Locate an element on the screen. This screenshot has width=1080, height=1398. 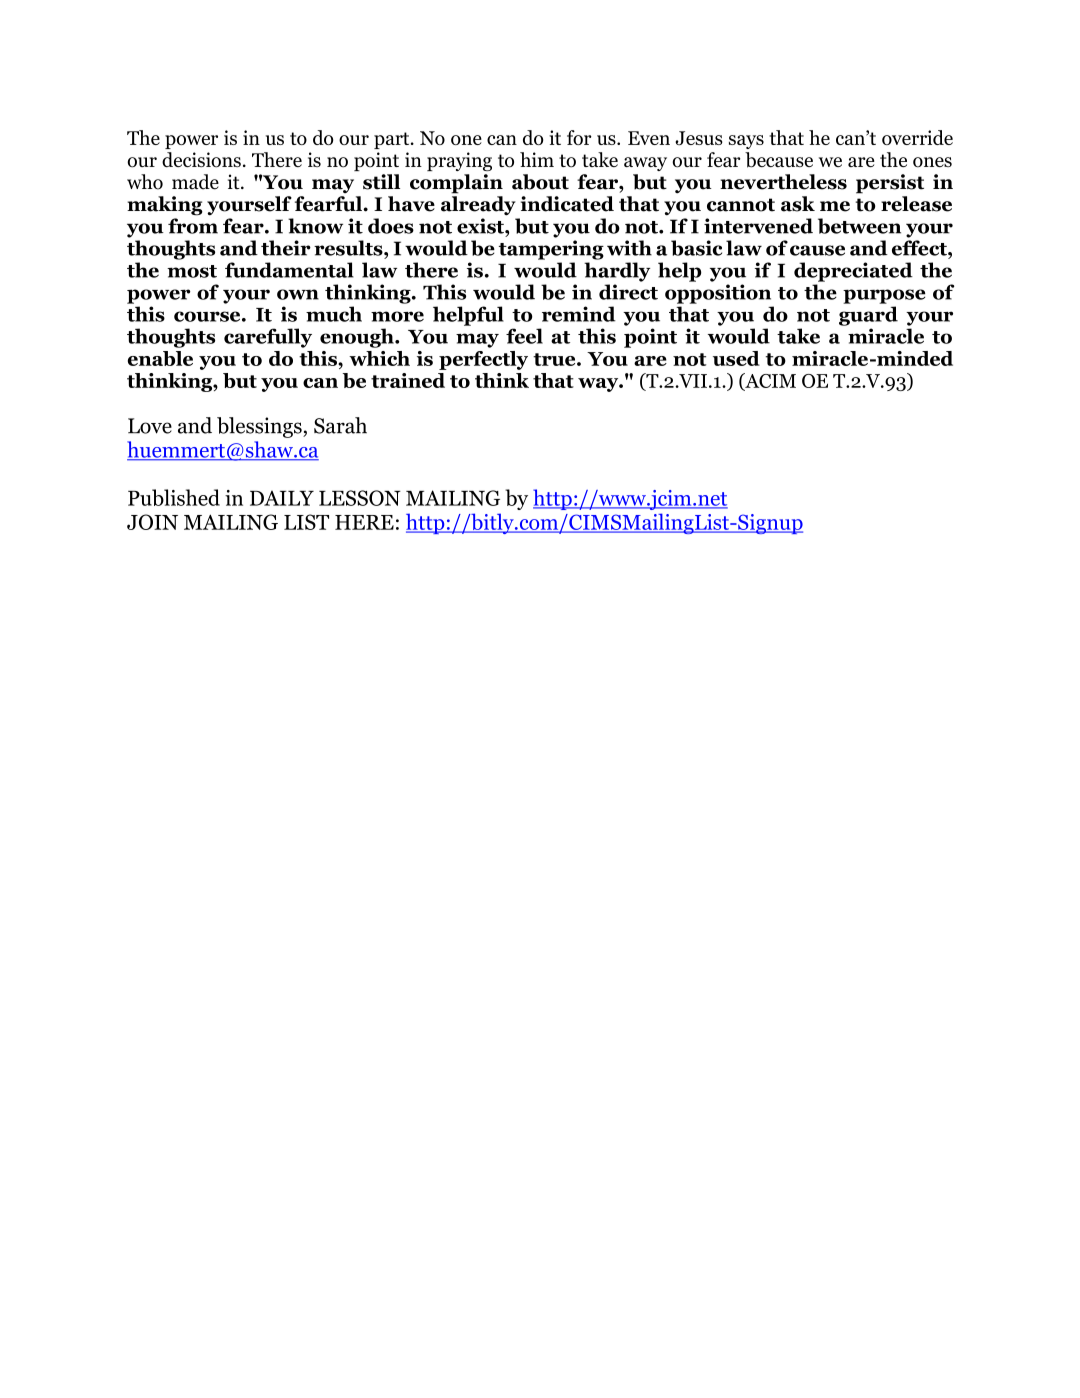
DAILY is located at coordinates (282, 498).
